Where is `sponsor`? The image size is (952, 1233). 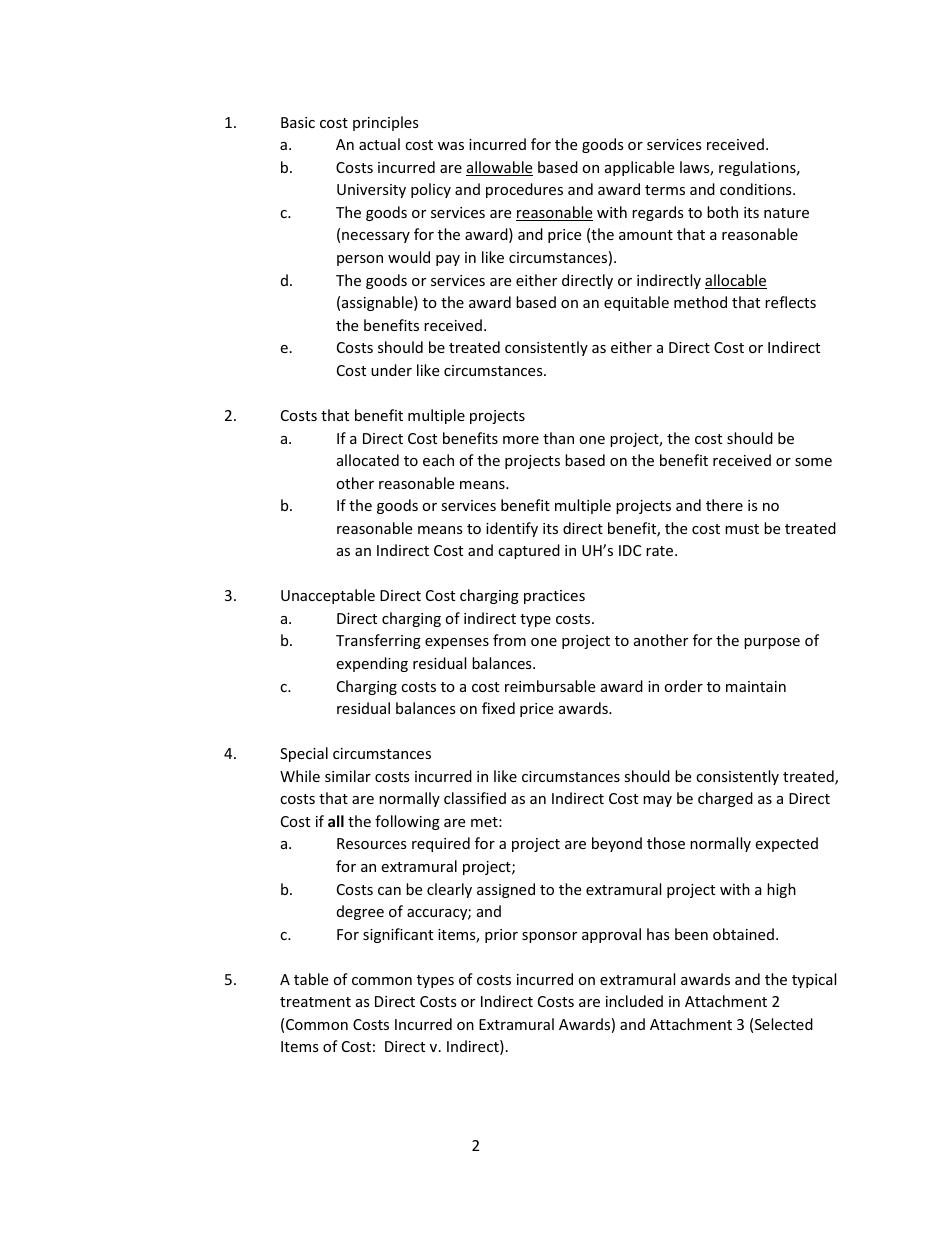 sponsor is located at coordinates (549, 937).
